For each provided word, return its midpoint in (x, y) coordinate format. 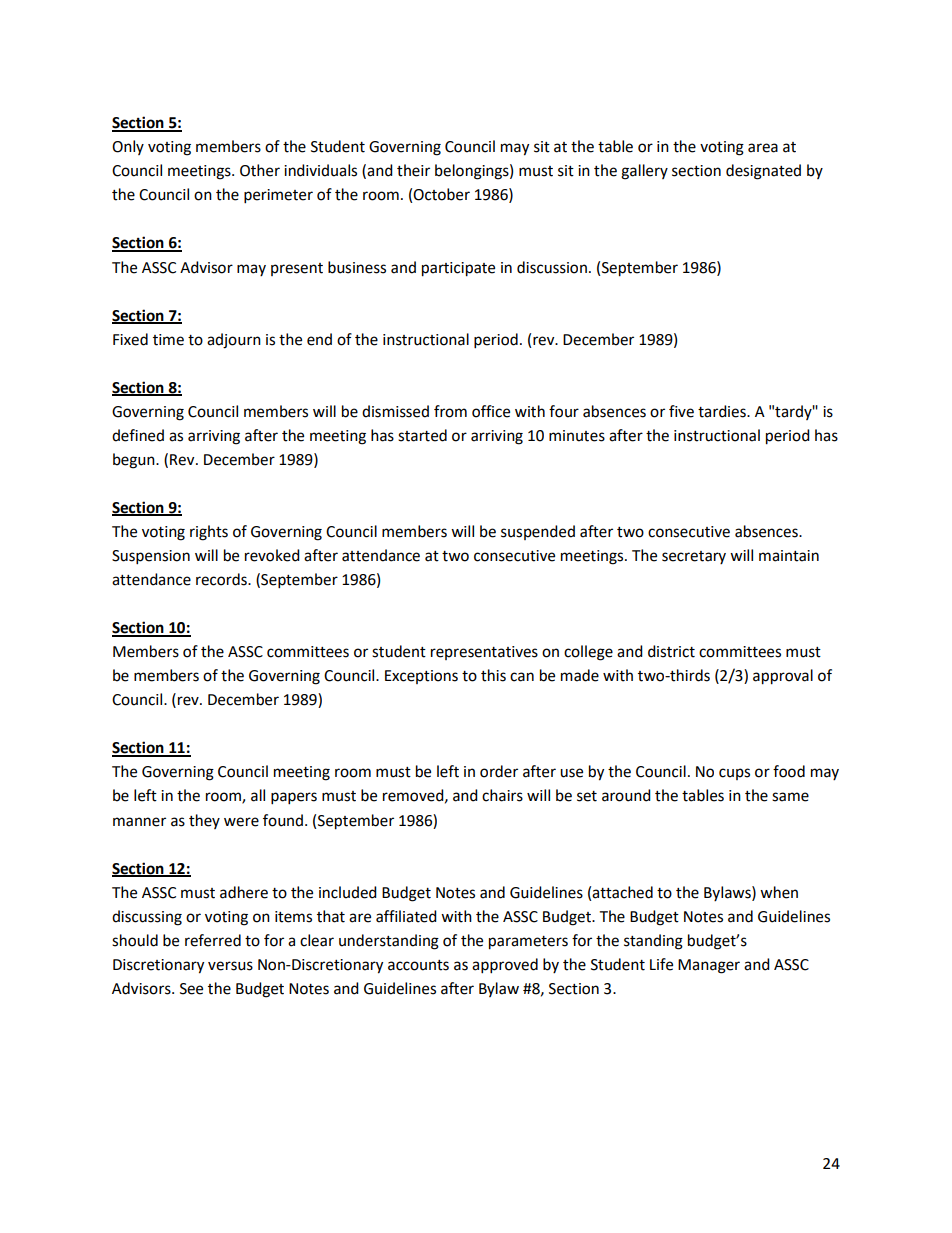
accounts (418, 965)
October (441, 194)
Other (260, 170)
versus (230, 966)
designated (763, 172)
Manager (709, 966)
